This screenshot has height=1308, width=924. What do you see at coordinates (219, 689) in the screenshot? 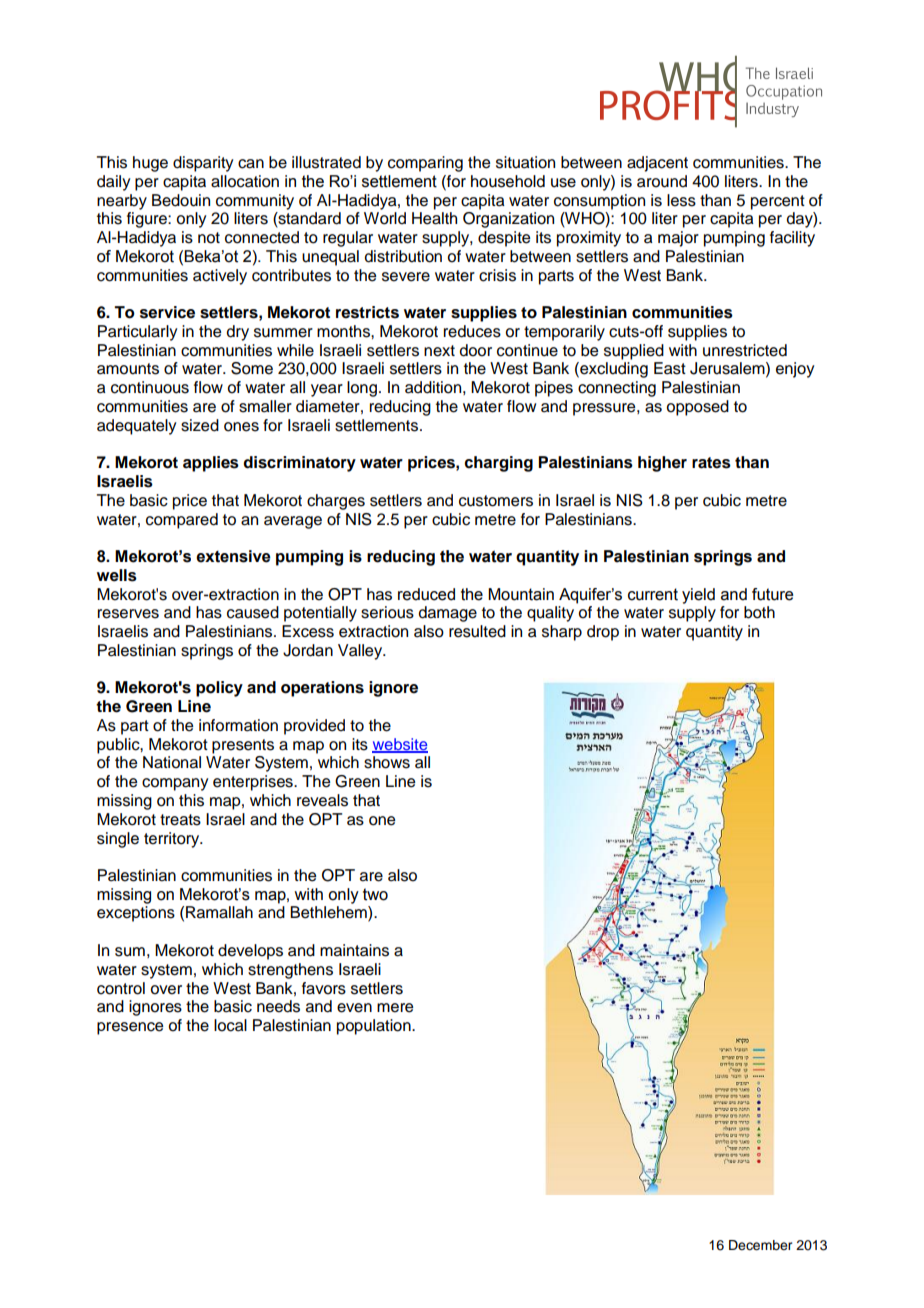
I see `policy` at bounding box center [219, 689].
